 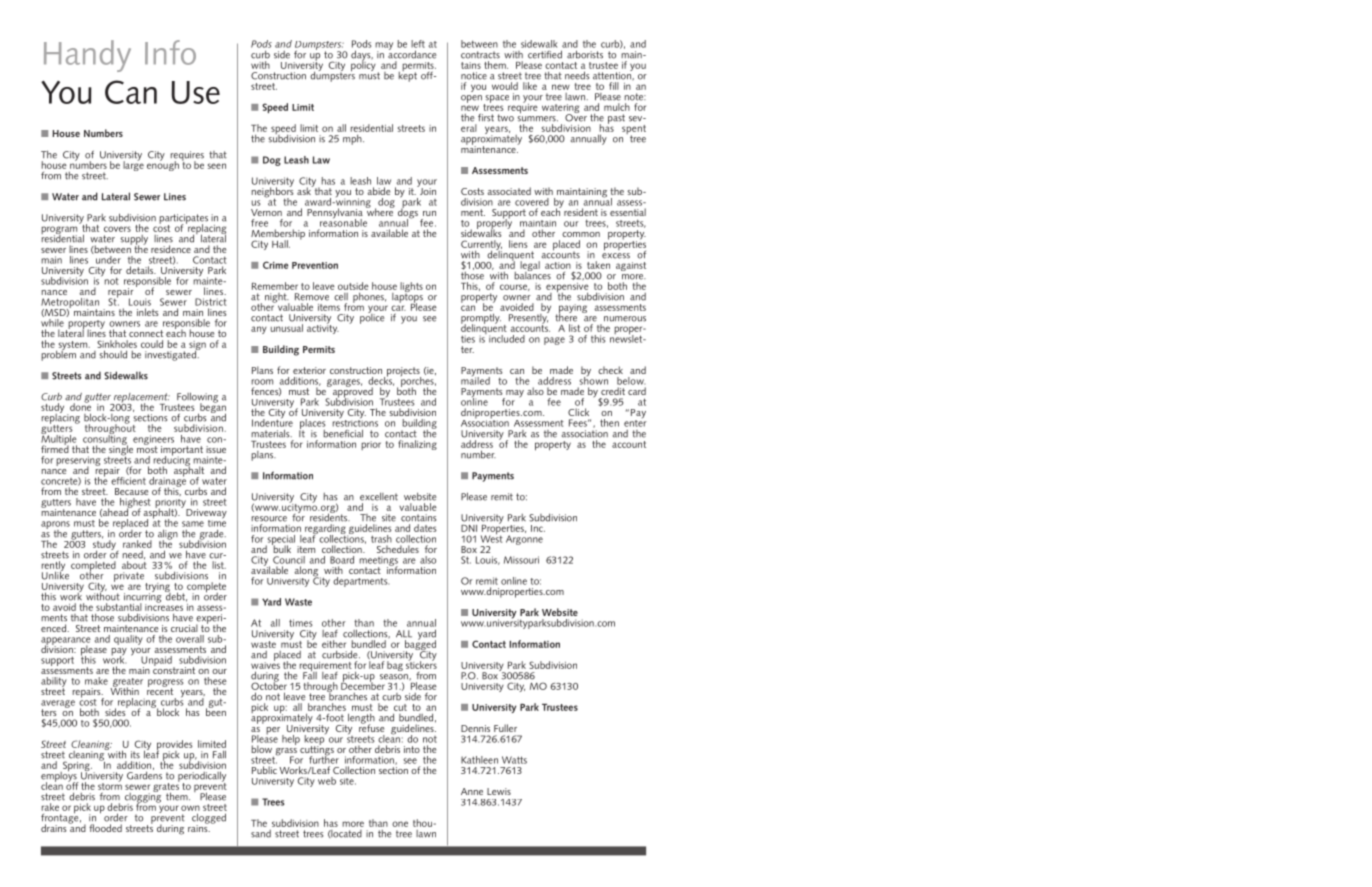 What do you see at coordinates (585, 54) in the screenshot?
I see `arborists` at bounding box center [585, 54].
